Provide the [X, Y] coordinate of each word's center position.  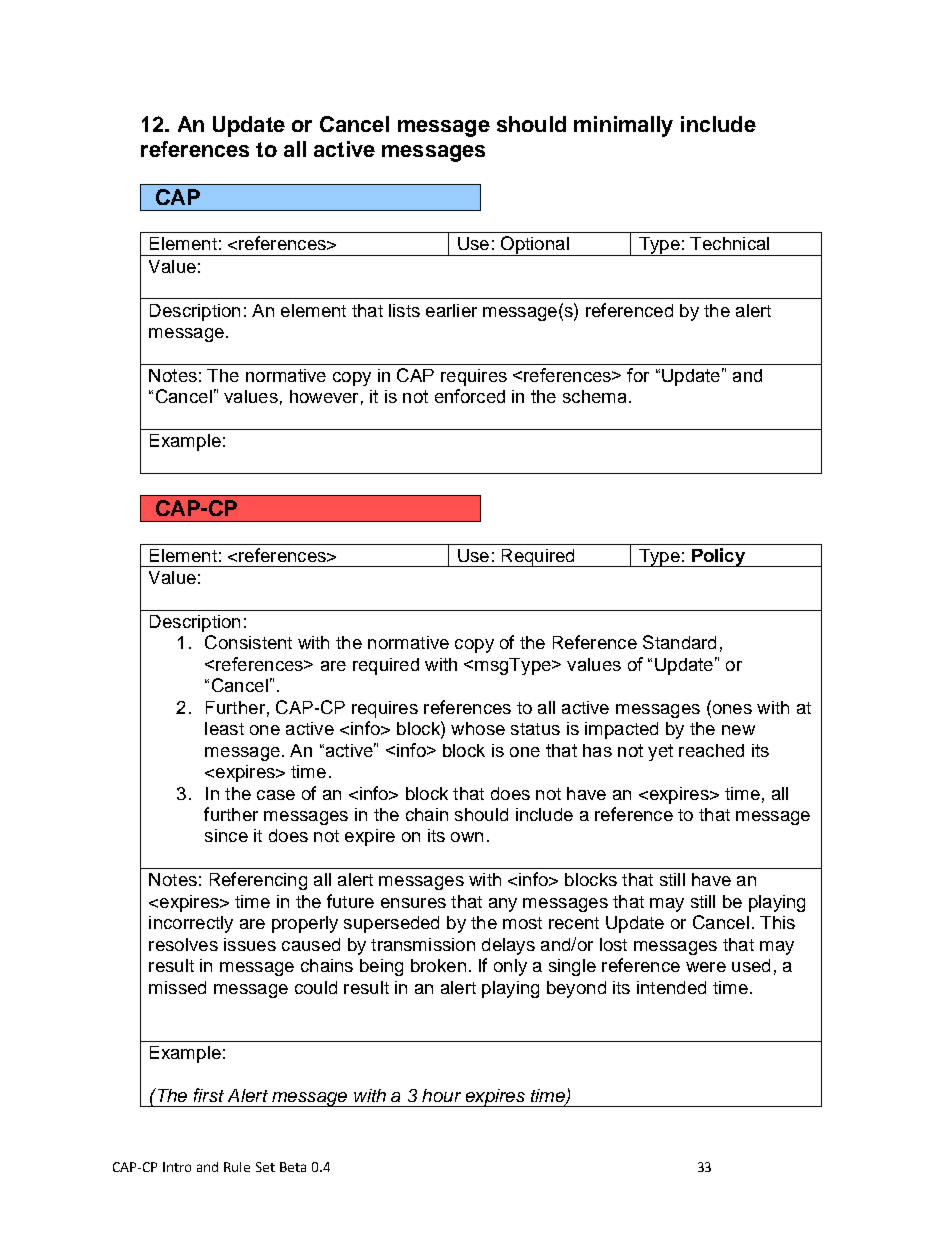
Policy [719, 557]
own [467, 837]
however [324, 396]
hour [441, 1095]
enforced [470, 396]
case [276, 795]
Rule [237, 1167]
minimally [623, 126]
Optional [534, 246]
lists [404, 310]
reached [711, 750]
